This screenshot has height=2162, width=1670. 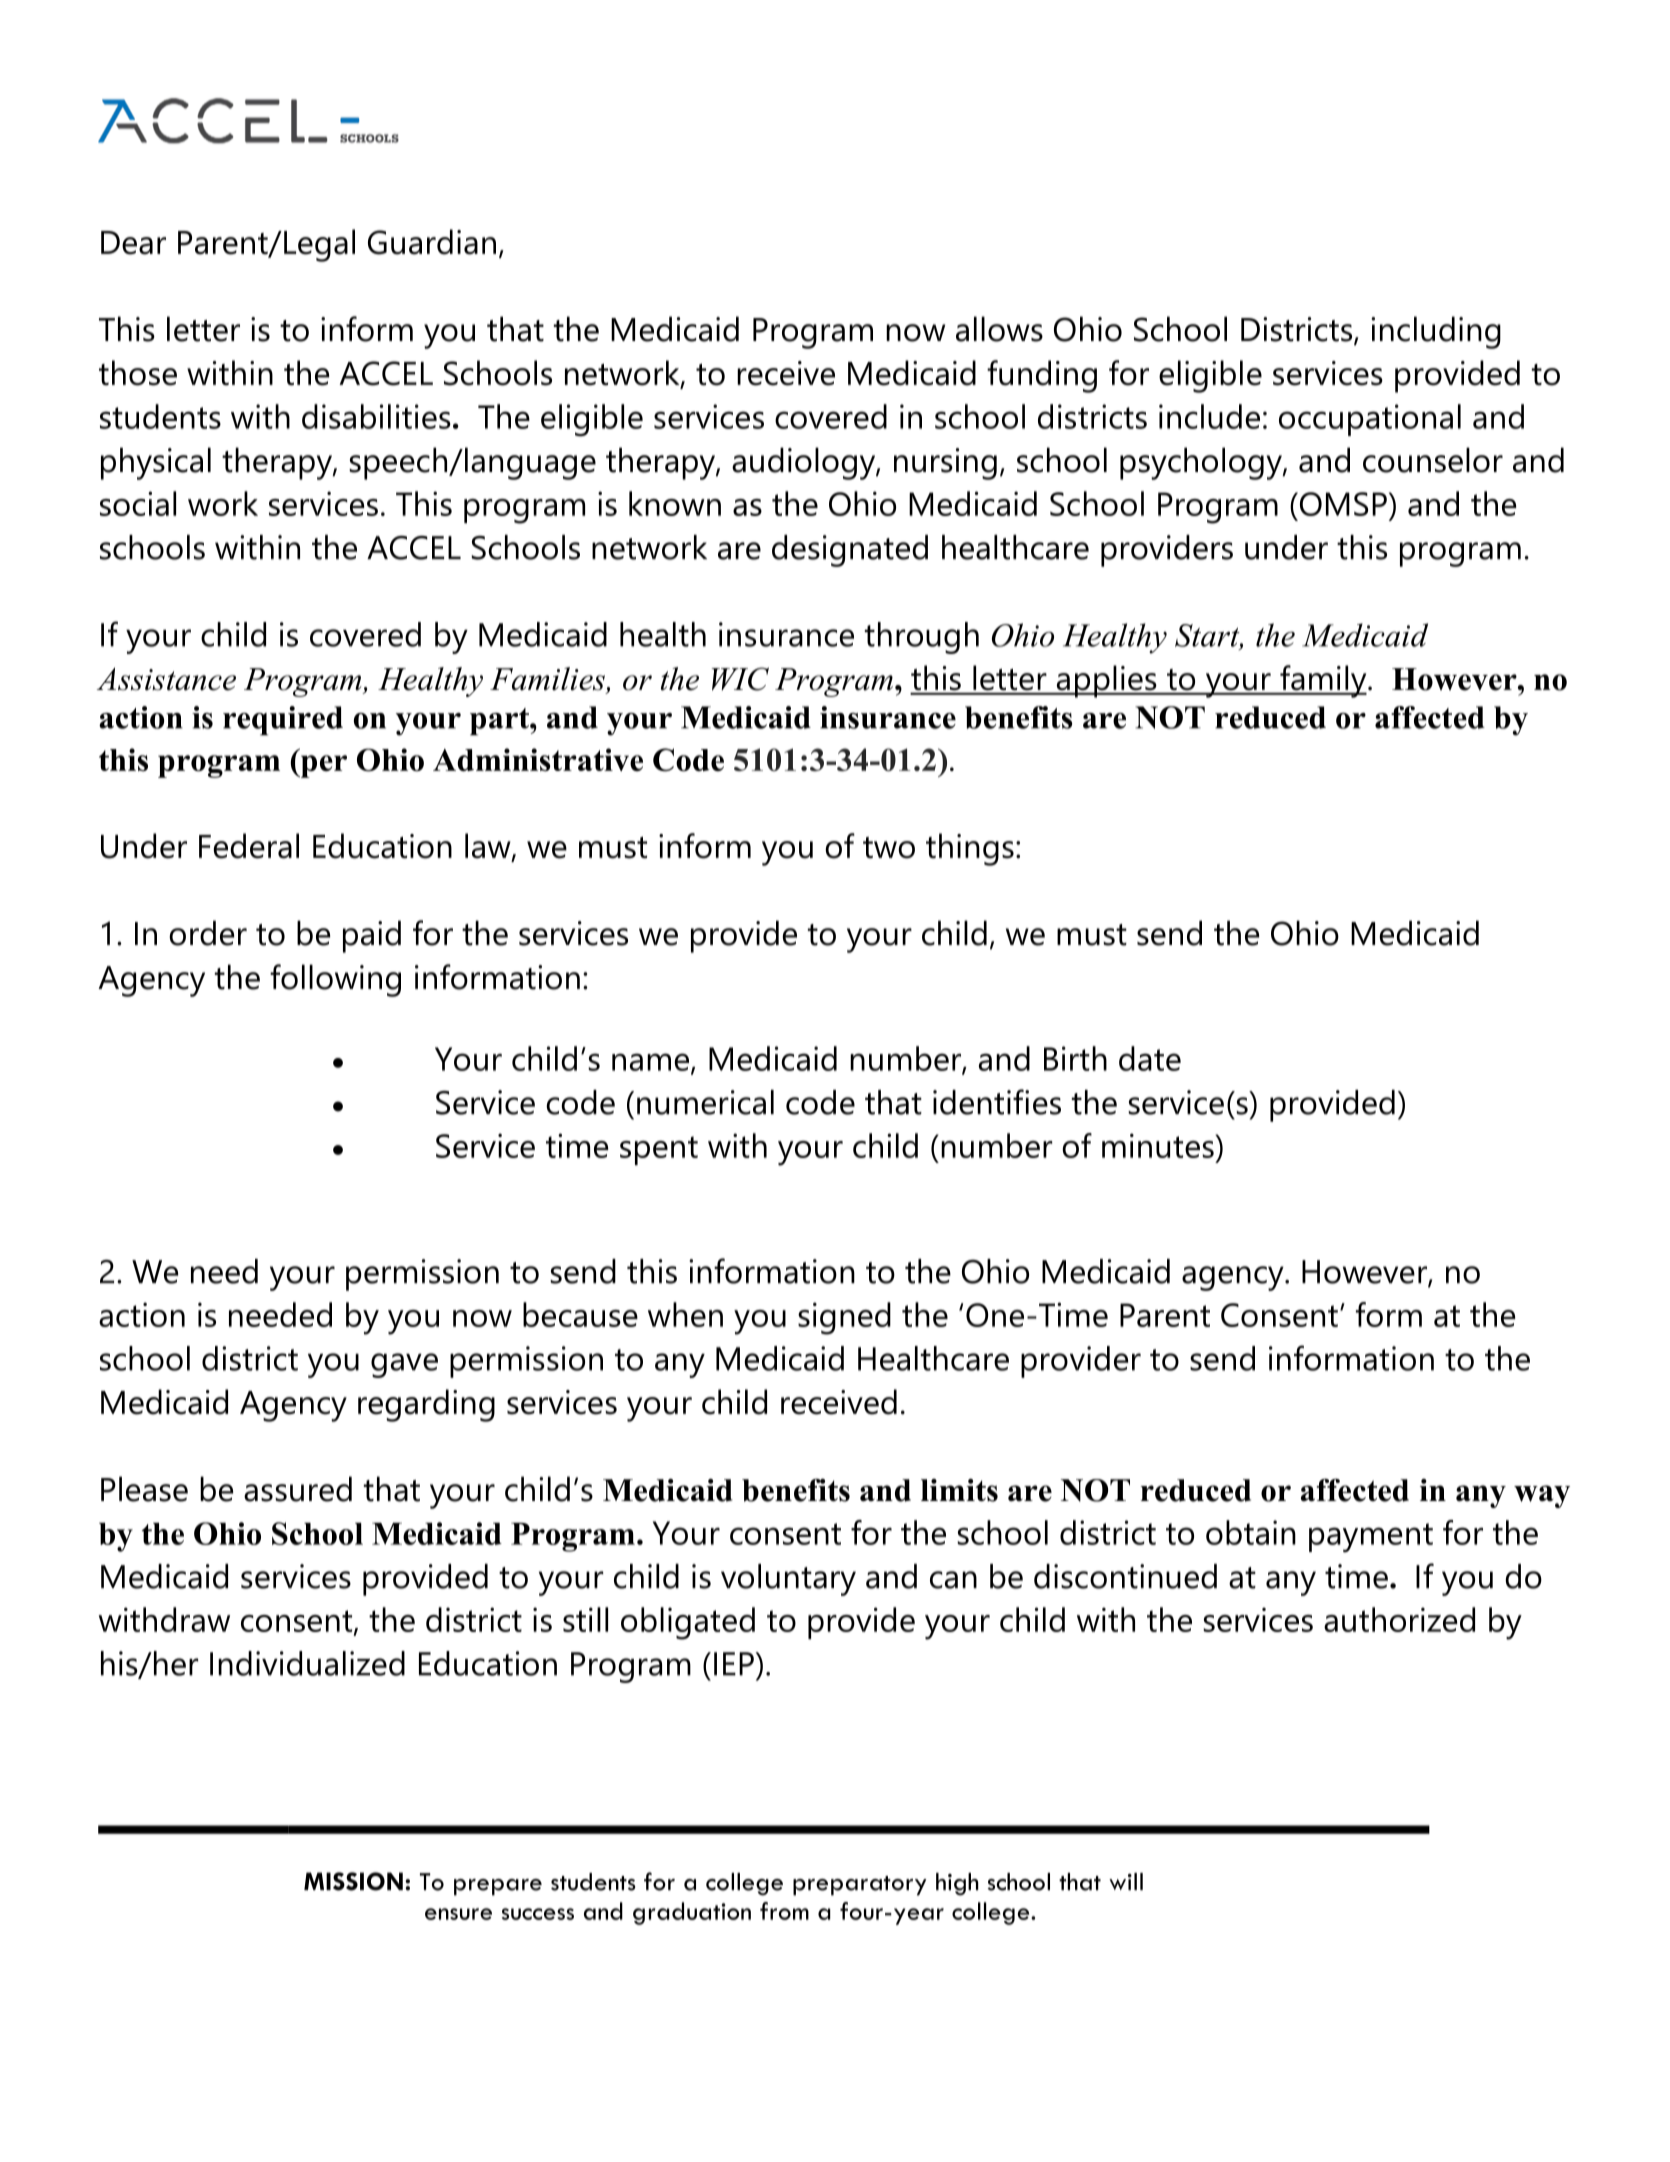 I want to click on including, so click(x=1436, y=332).
